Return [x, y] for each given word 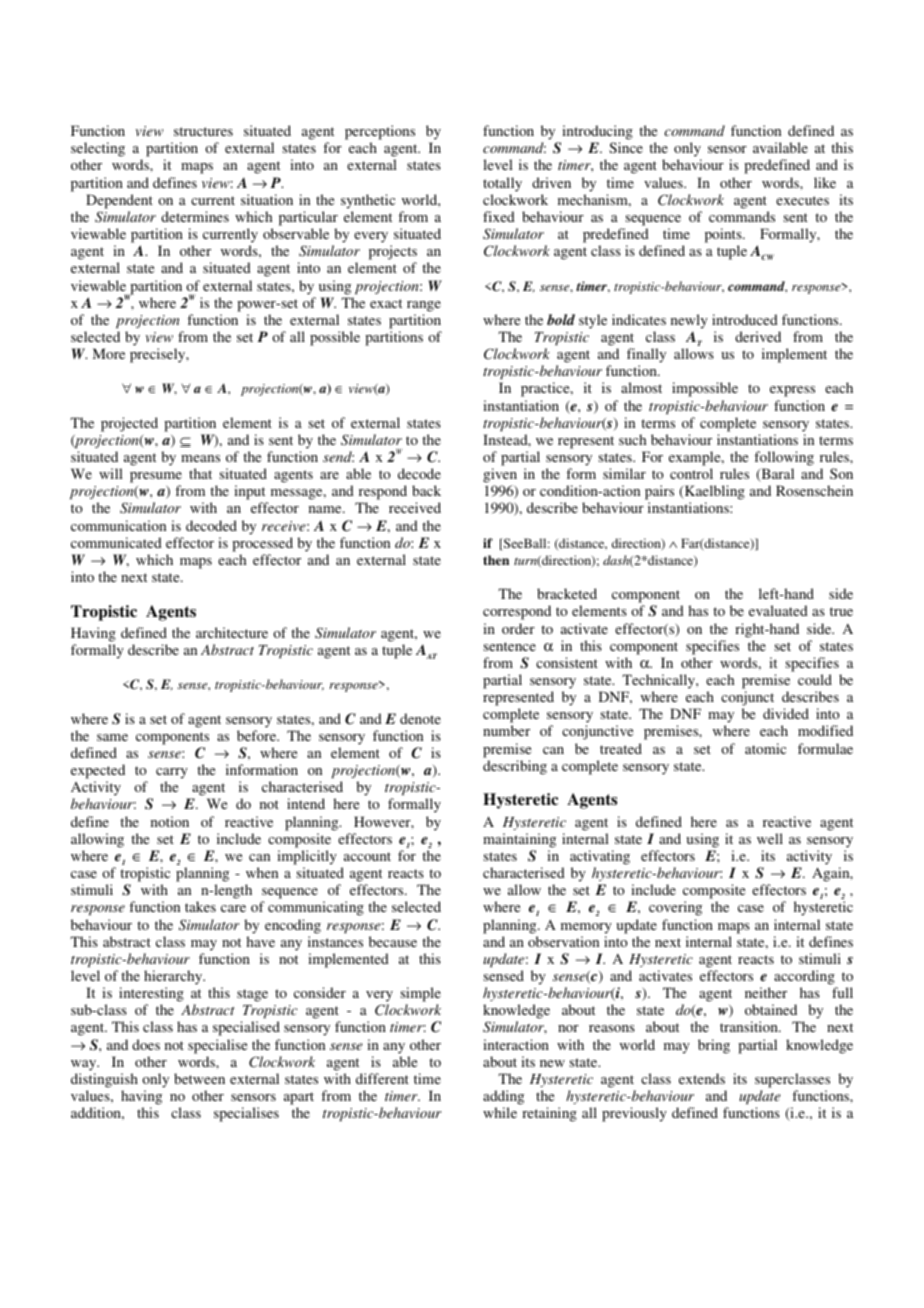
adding [503, 1097]
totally [502, 184]
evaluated [778, 610]
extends [702, 1078]
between [199, 1078]
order [518, 628]
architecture [232, 632]
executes [802, 200]
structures [203, 131]
